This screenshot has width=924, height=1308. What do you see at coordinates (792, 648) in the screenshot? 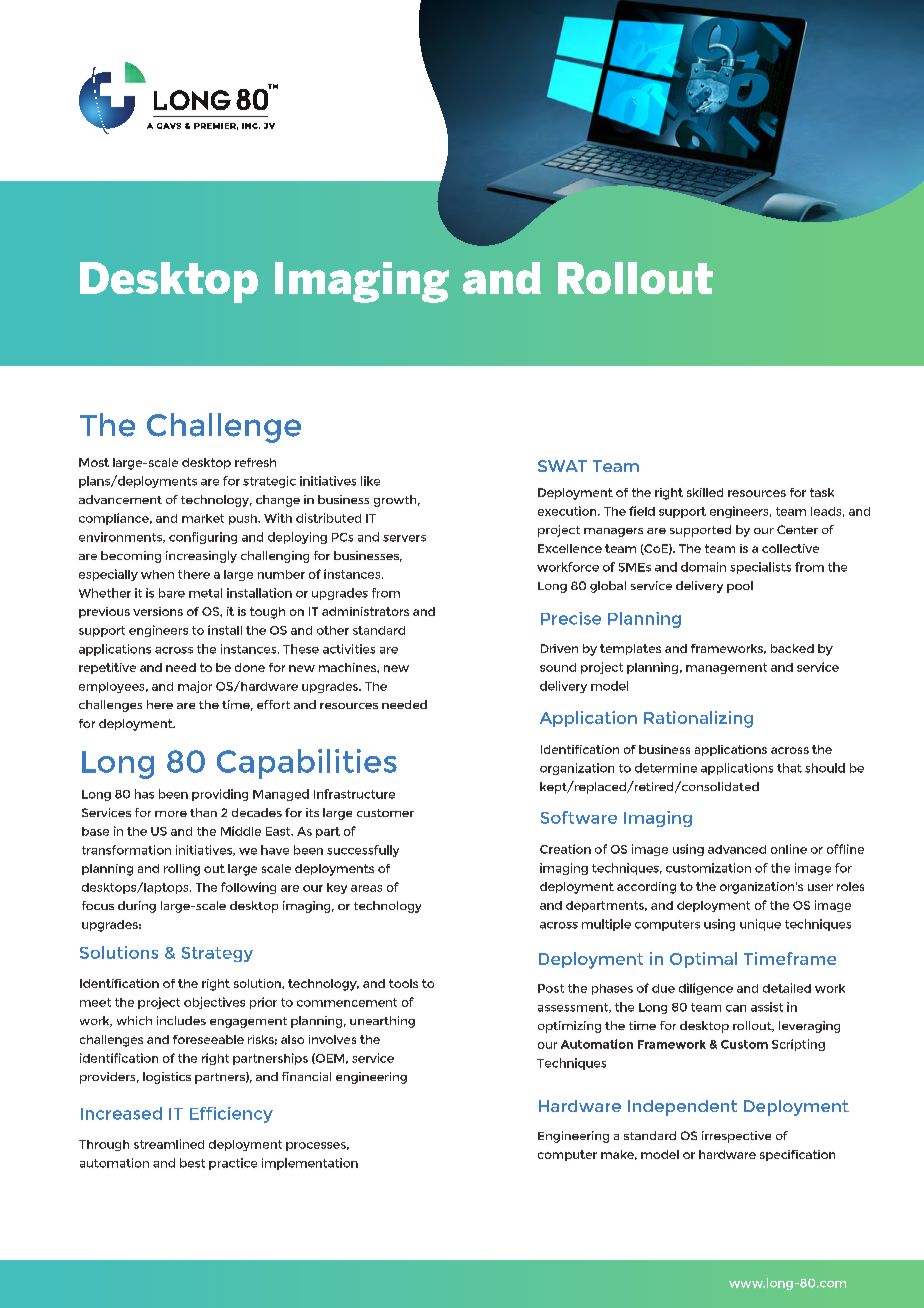
I see `backed` at bounding box center [792, 648].
